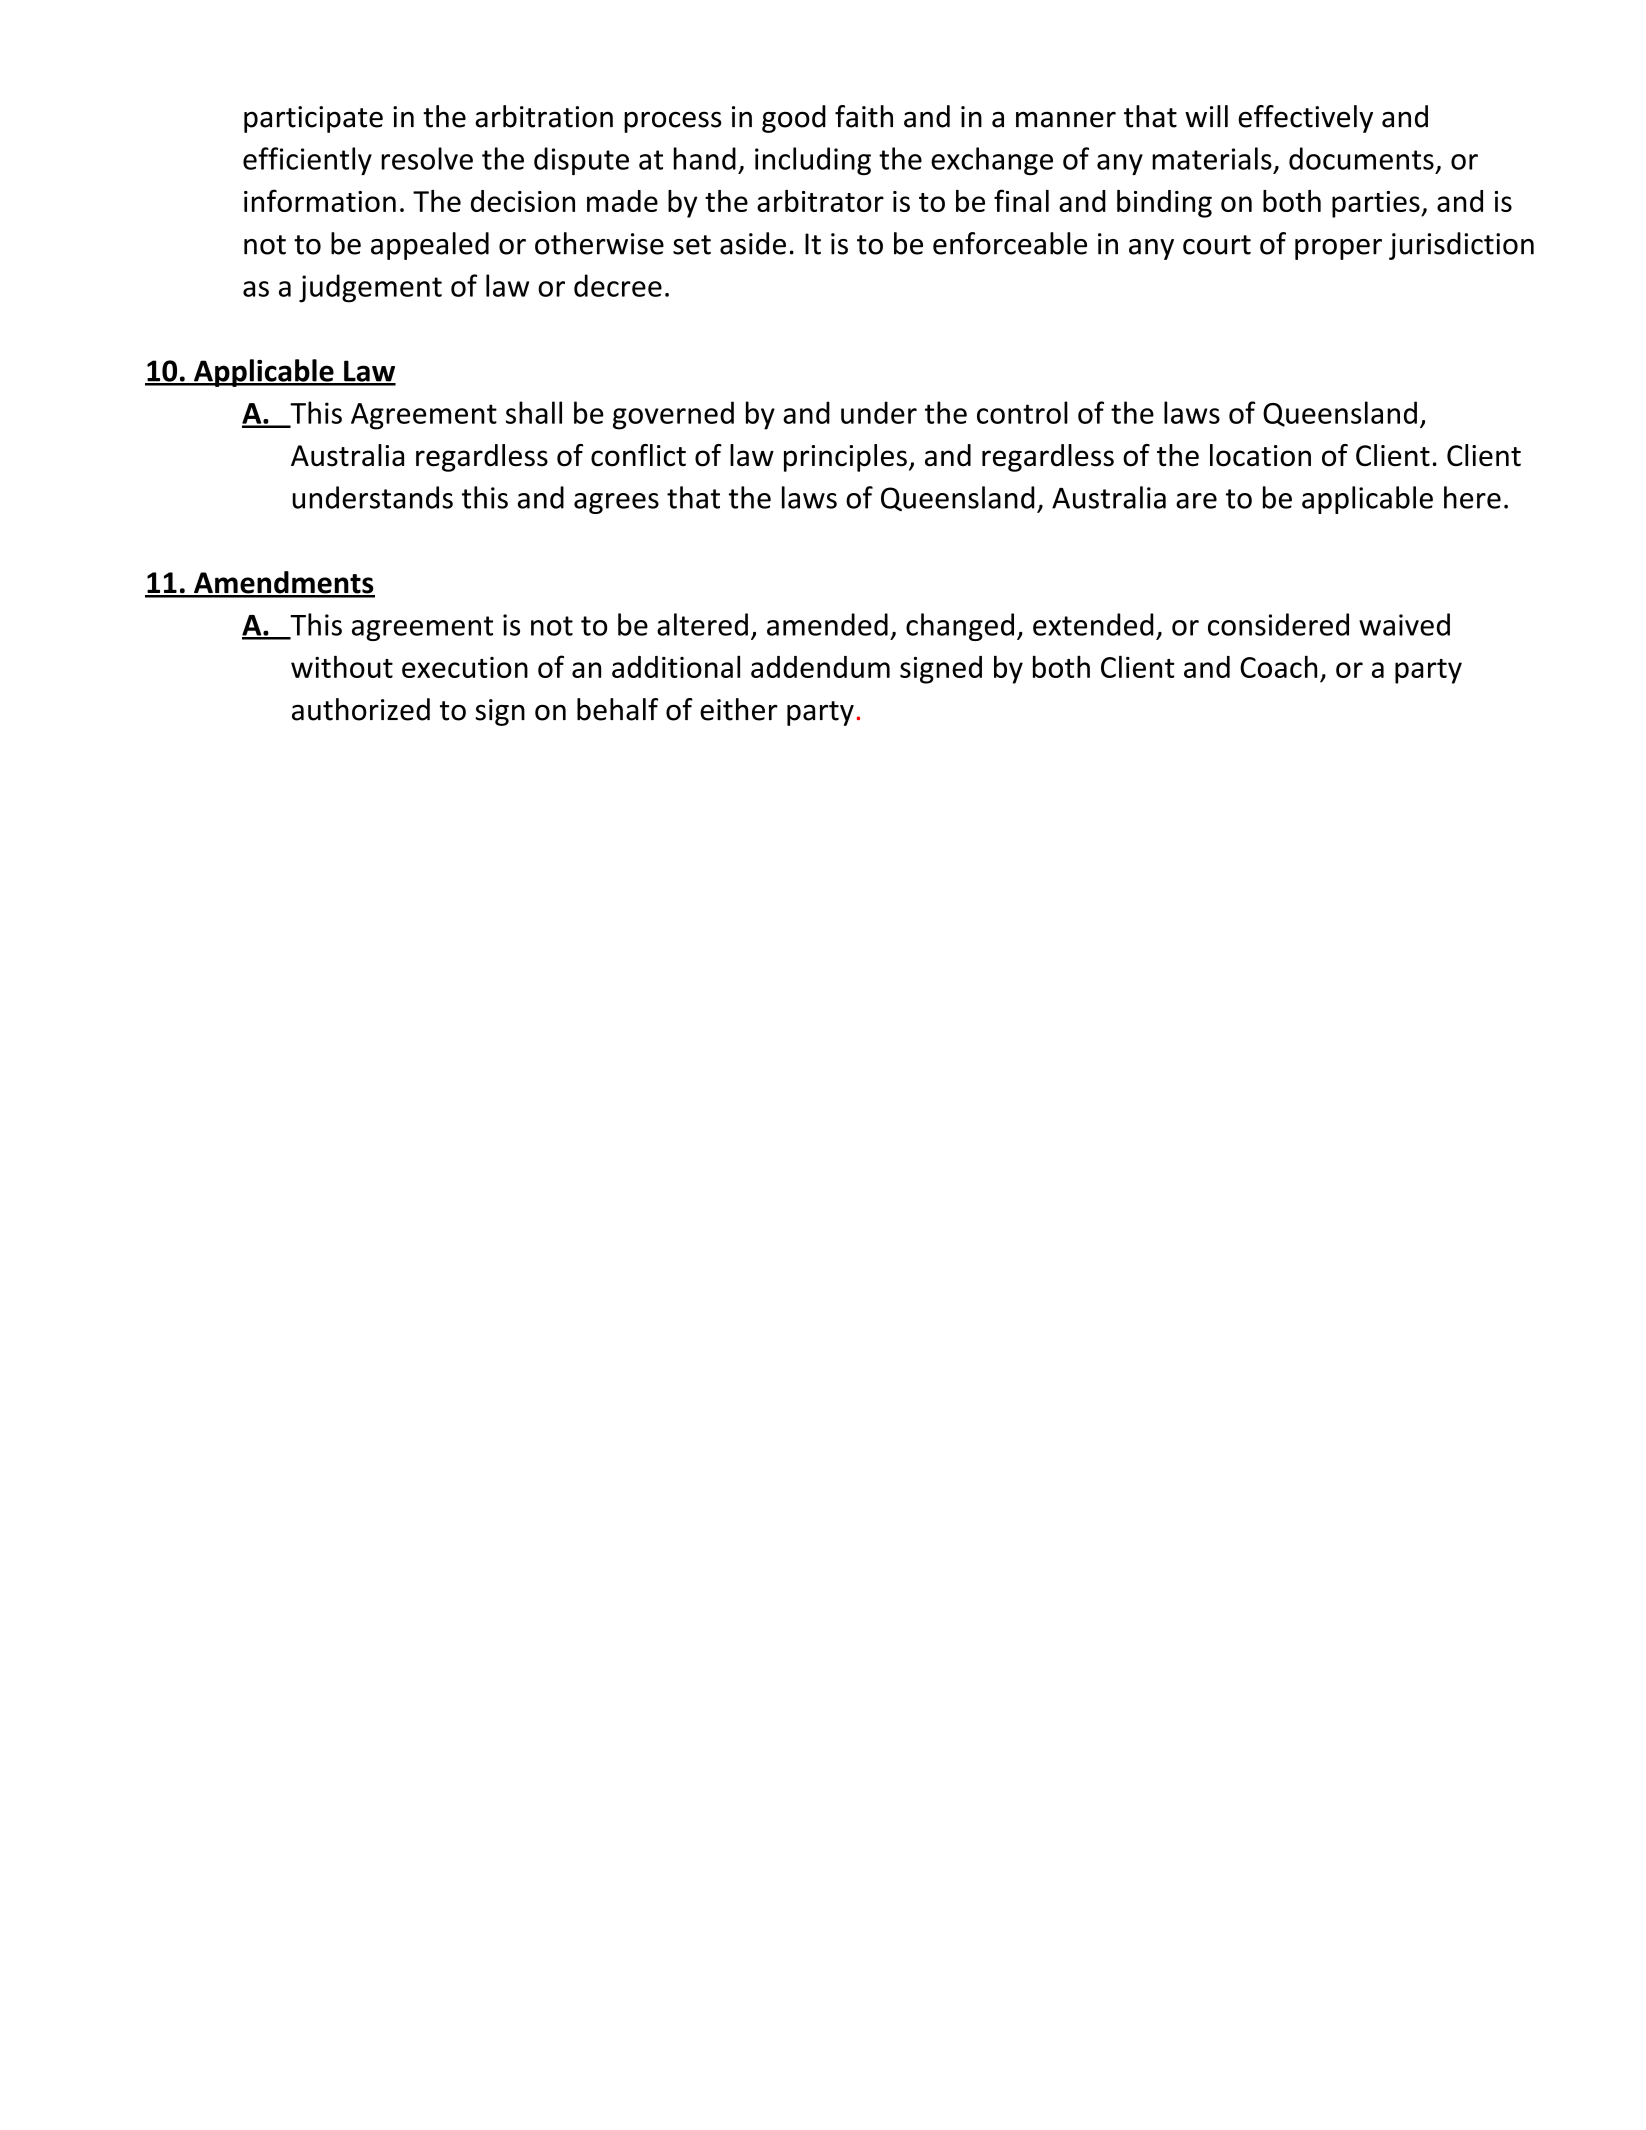 This screenshot has width=1646, height=2130. Describe the element at coordinates (820, 667) in the screenshot. I see `addendum` at that location.
